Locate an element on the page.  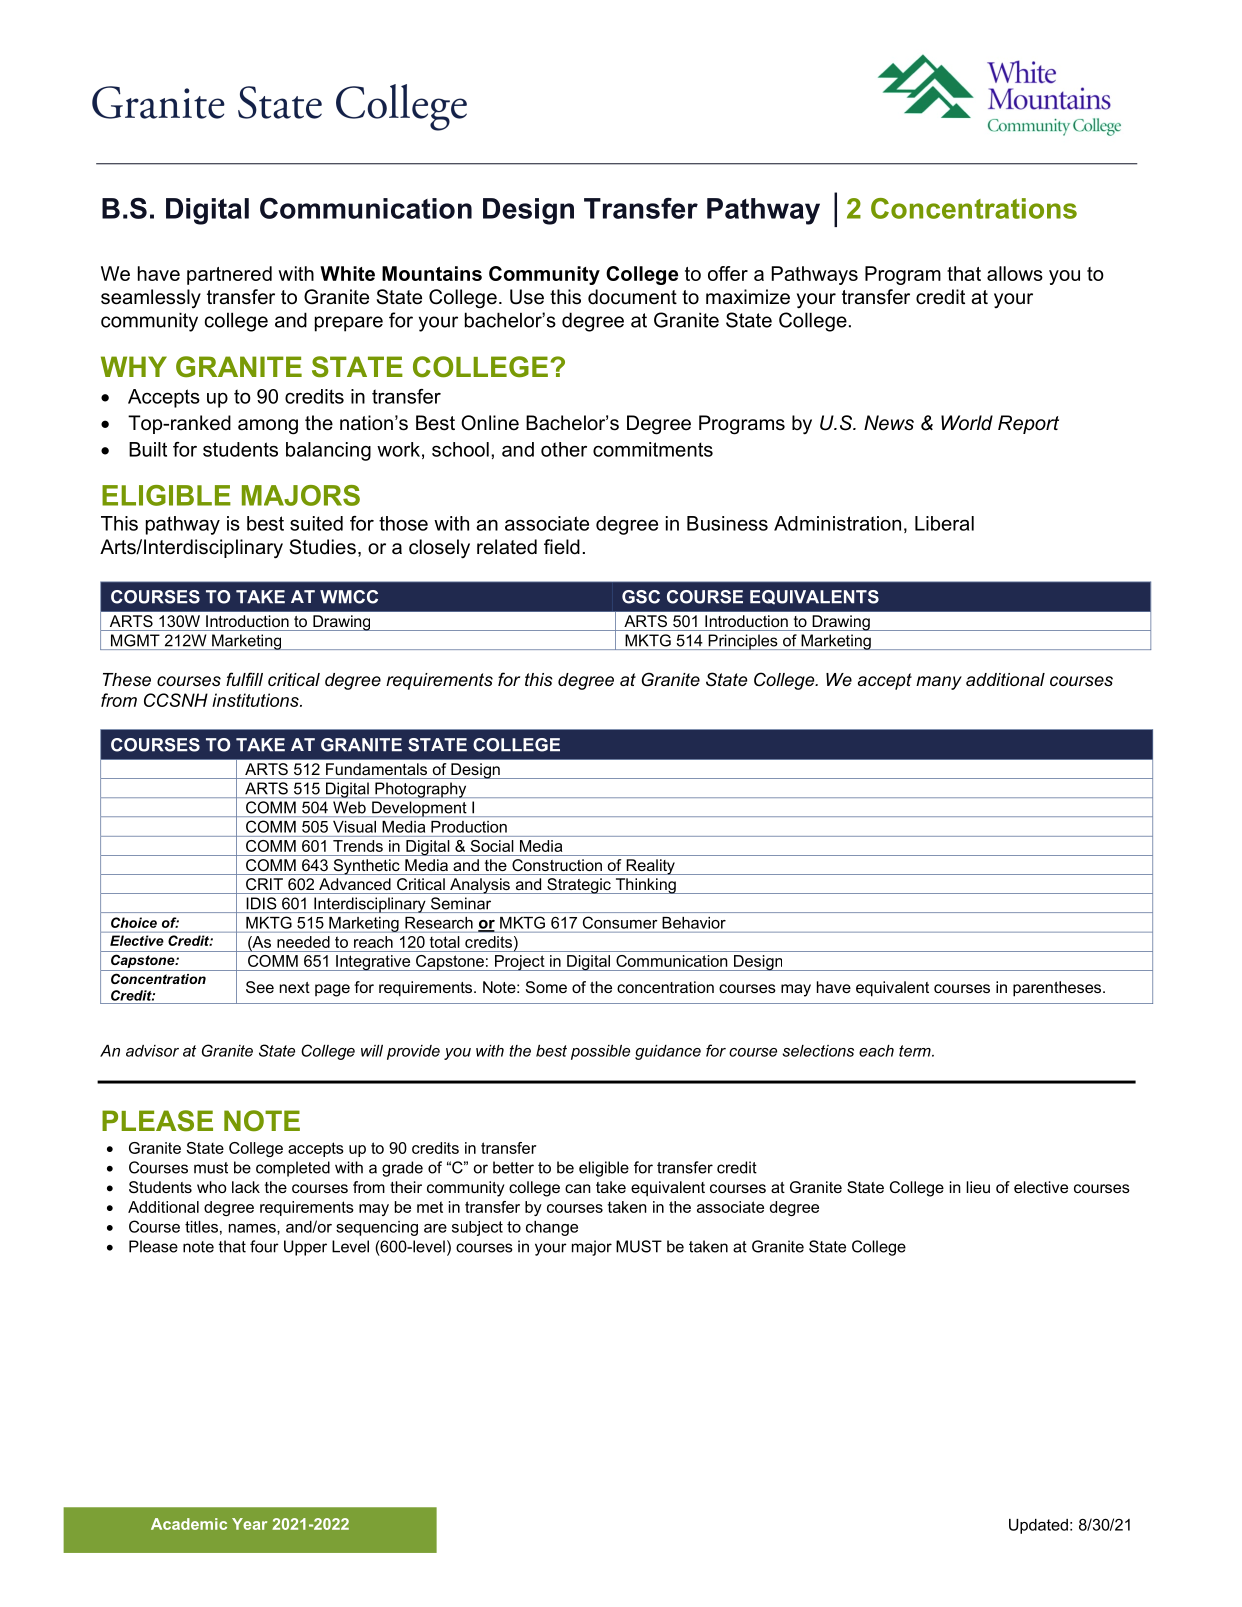
Choice is located at coordinates (134, 922).
